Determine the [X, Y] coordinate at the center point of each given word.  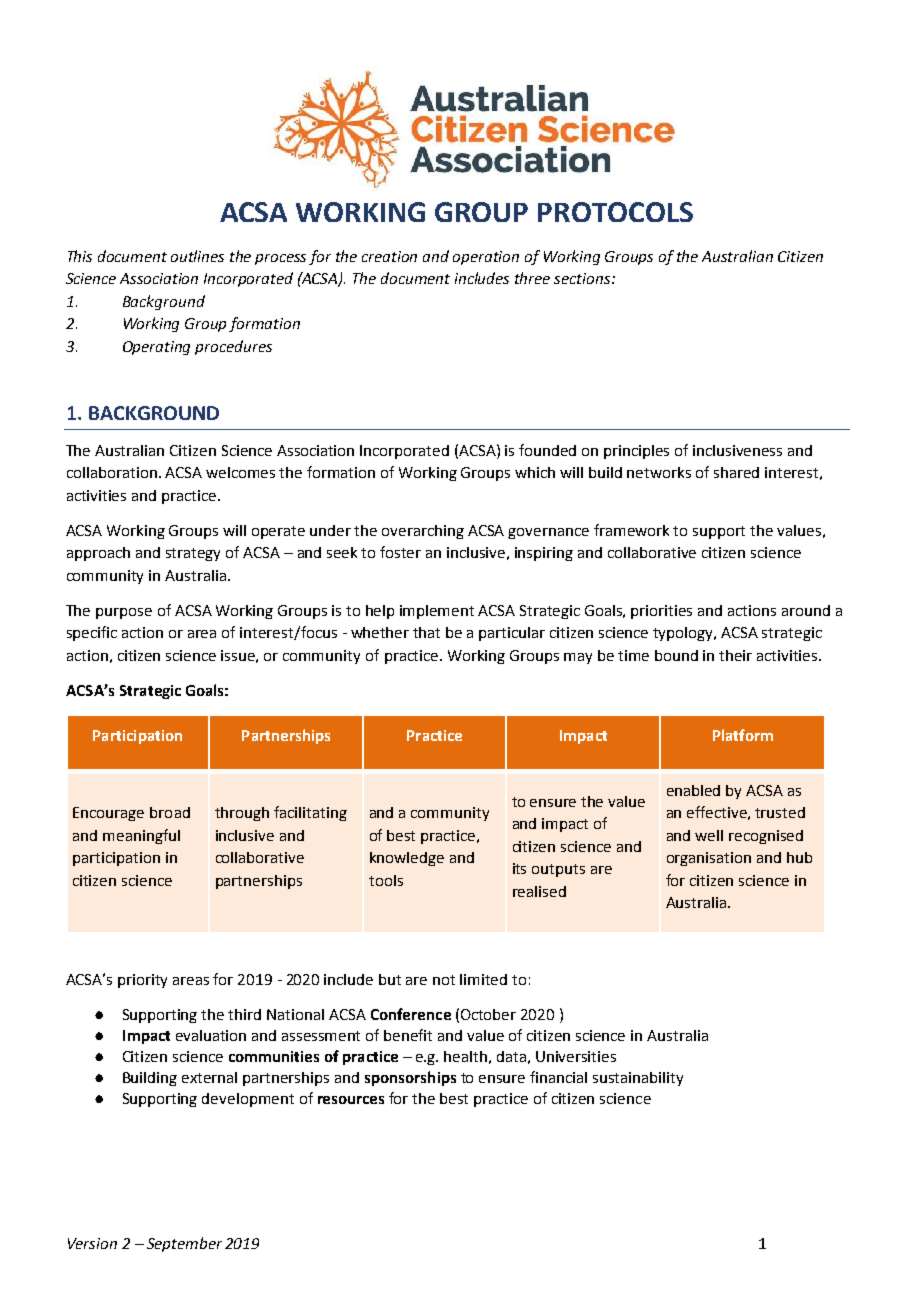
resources [351, 1100]
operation [486, 258]
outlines [197, 256]
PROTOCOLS [615, 212]
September [184, 1244]
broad [170, 812]
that [426, 632]
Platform [743, 735]
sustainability [638, 1079]
